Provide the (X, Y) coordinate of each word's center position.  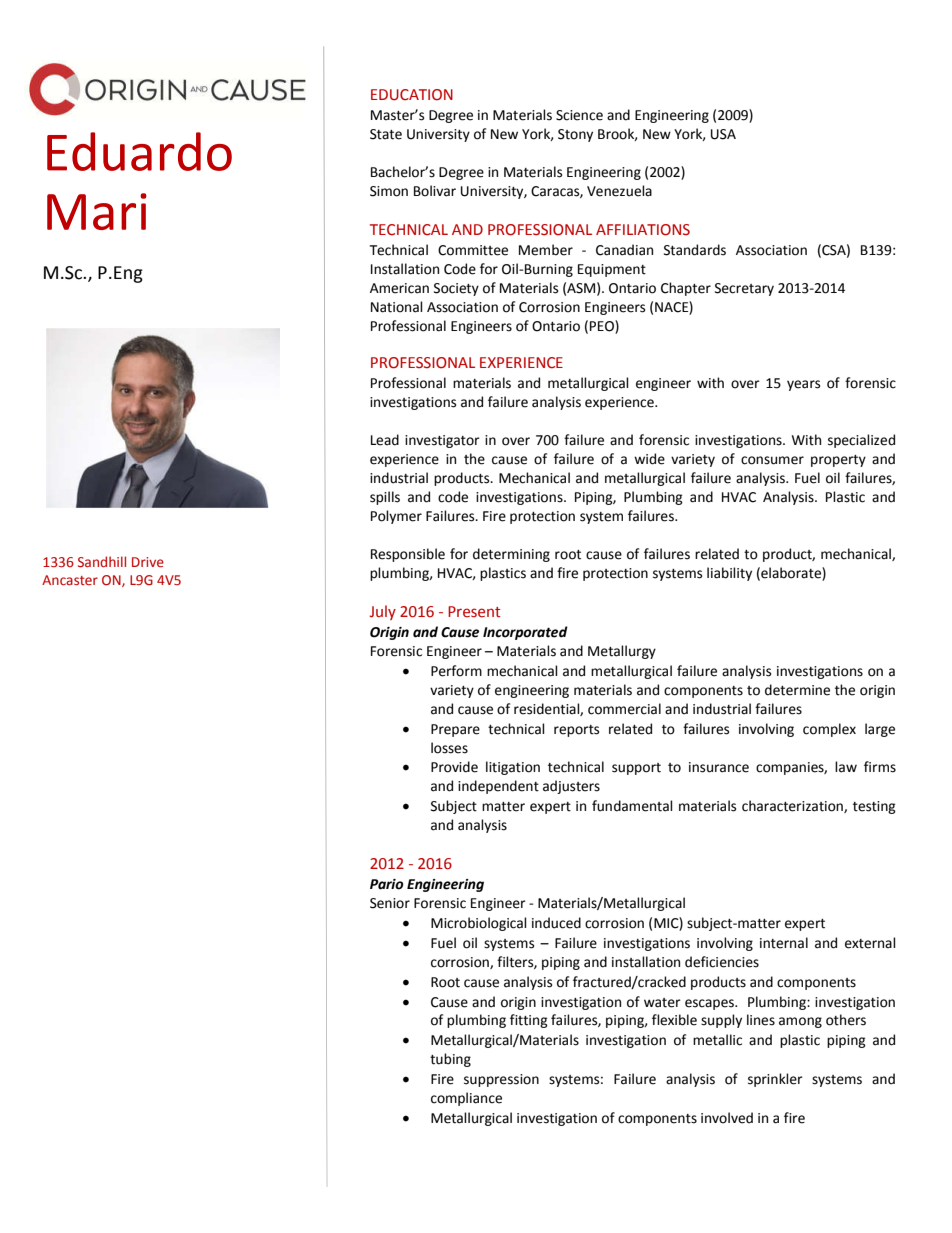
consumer (772, 460)
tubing (450, 1060)
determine (797, 690)
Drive (148, 562)
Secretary (744, 289)
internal (784, 943)
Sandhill (102, 561)
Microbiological (479, 924)
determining (511, 555)
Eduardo (139, 151)
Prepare (455, 730)
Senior (390, 903)
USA (723, 134)
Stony (575, 135)
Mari (97, 211)
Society (456, 289)
